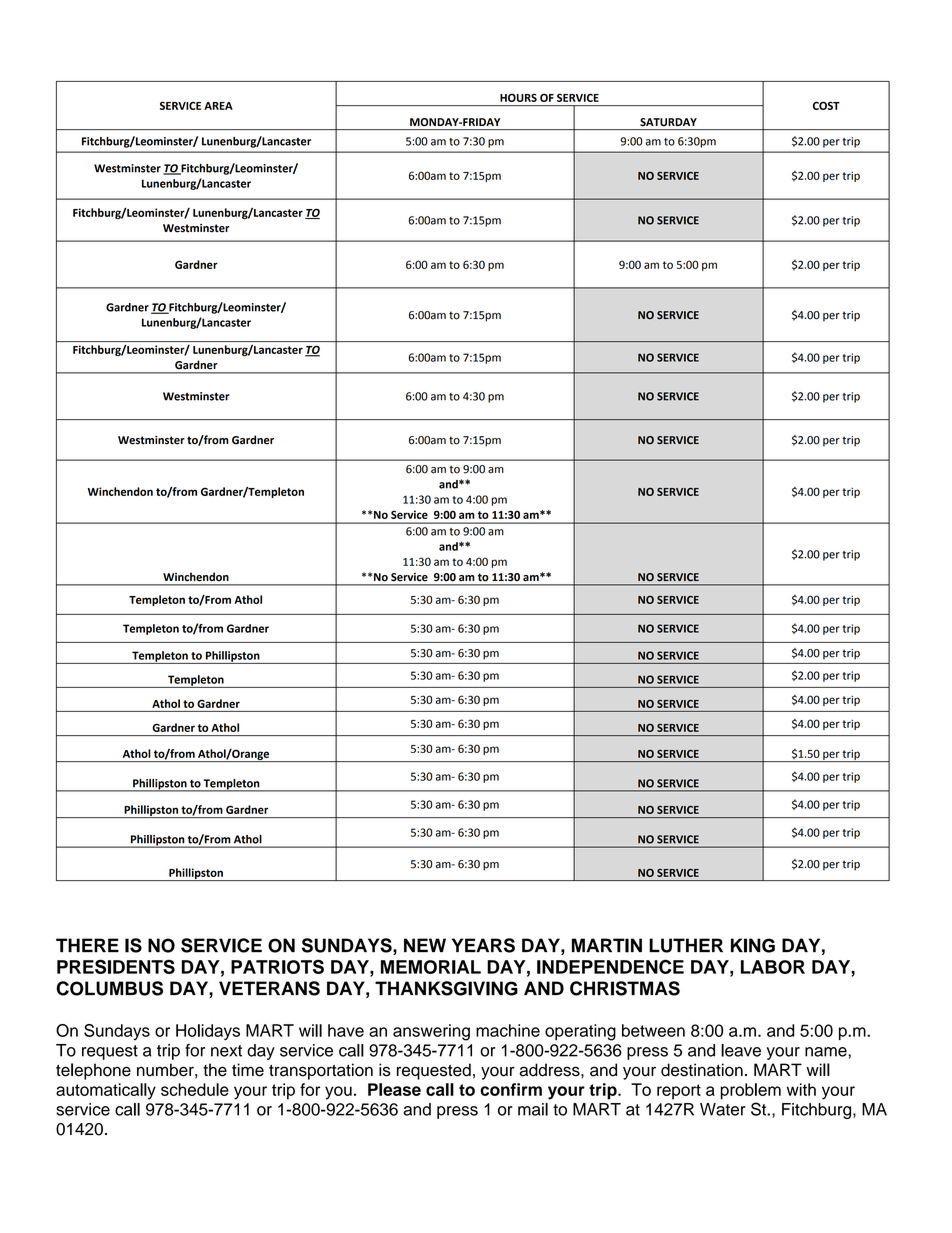 Image resolution: width=952 pixels, height=1233 pixels. I want to click on SATURDAY, so click(668, 122).
